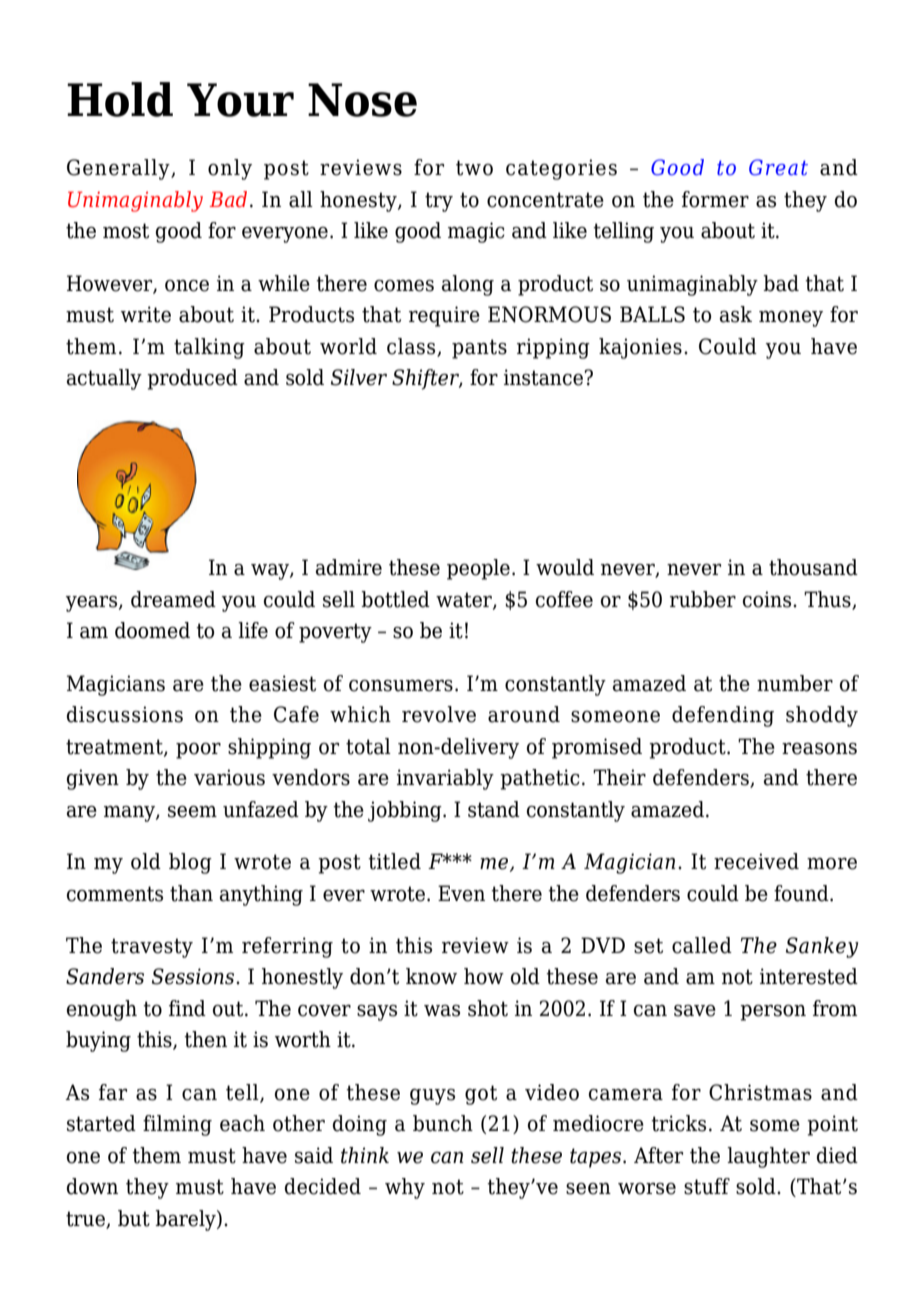  What do you see at coordinates (401, 686) in the page?
I see `consumers` at bounding box center [401, 686].
